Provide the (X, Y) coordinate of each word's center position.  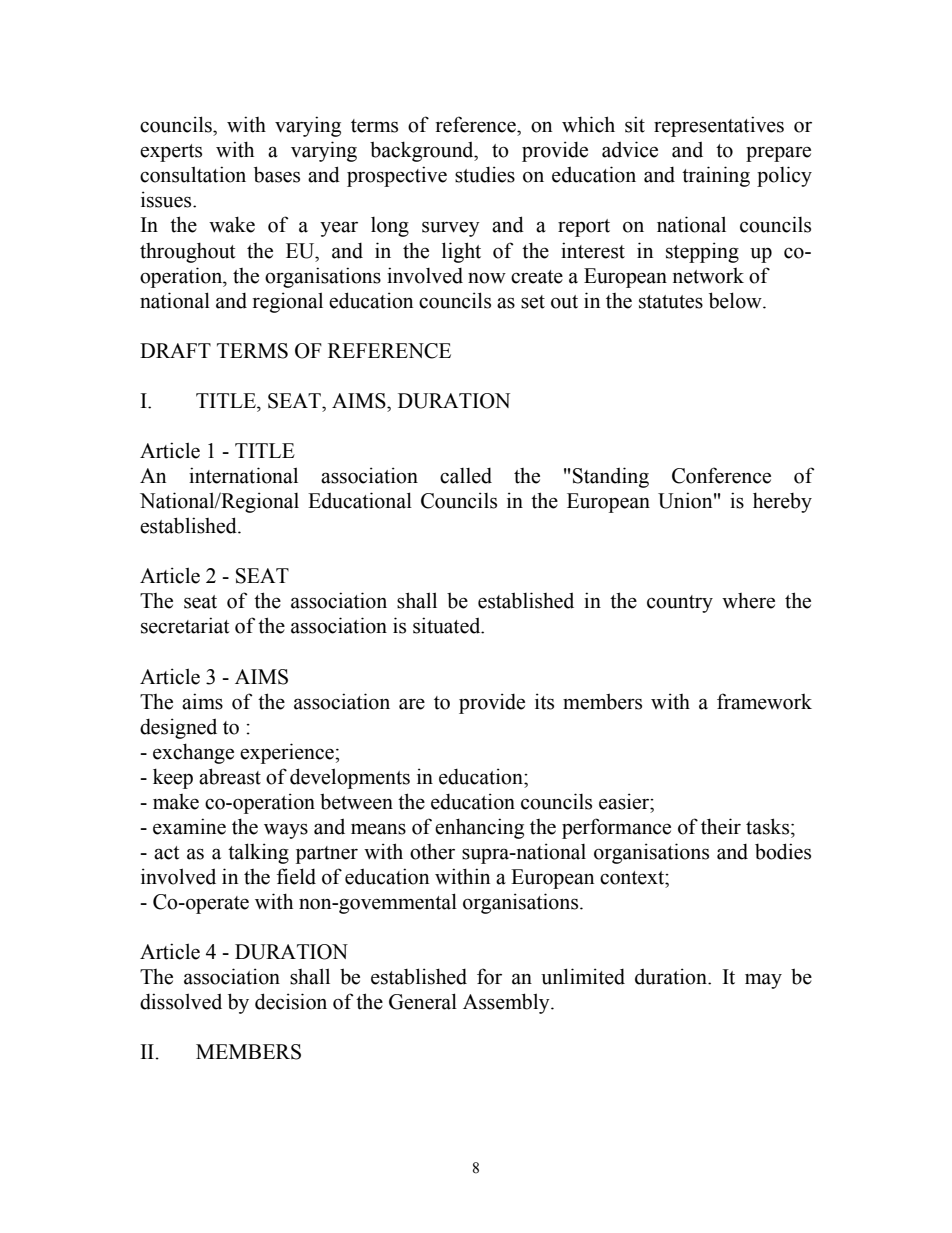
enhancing (479, 828)
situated (448, 625)
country (680, 604)
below (736, 300)
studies (485, 174)
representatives (719, 126)
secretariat (185, 625)
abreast (230, 776)
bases (277, 174)
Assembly (507, 1003)
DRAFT (175, 350)
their (721, 826)
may (763, 981)
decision (291, 1001)
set (533, 302)
